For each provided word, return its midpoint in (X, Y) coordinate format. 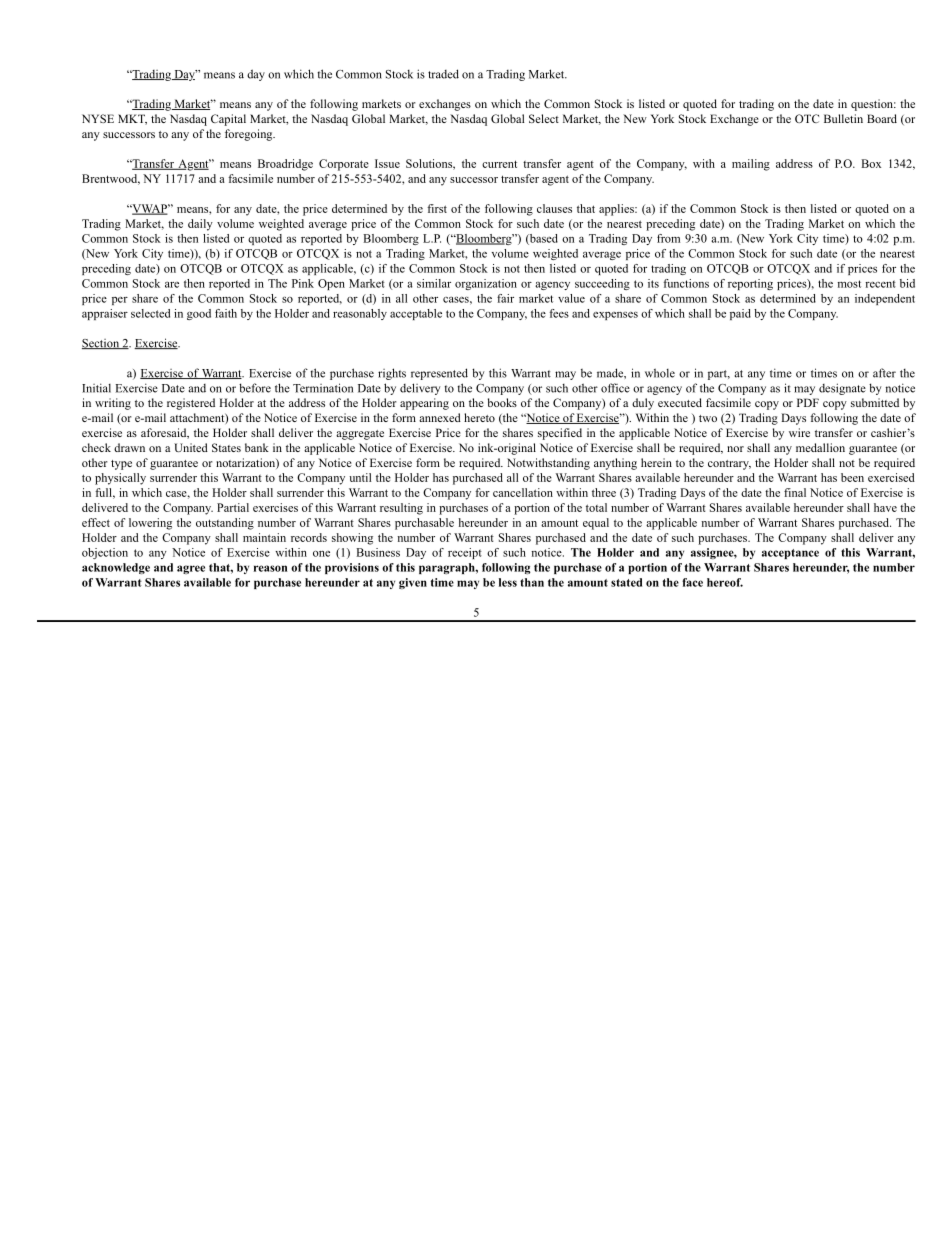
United (191, 447)
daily (200, 225)
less (508, 582)
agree (191, 569)
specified (560, 434)
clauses (554, 208)
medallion (820, 447)
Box (871, 163)
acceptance (790, 554)
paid (740, 314)
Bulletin (843, 118)
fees (559, 313)
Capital (228, 120)
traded (443, 74)
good (199, 314)
